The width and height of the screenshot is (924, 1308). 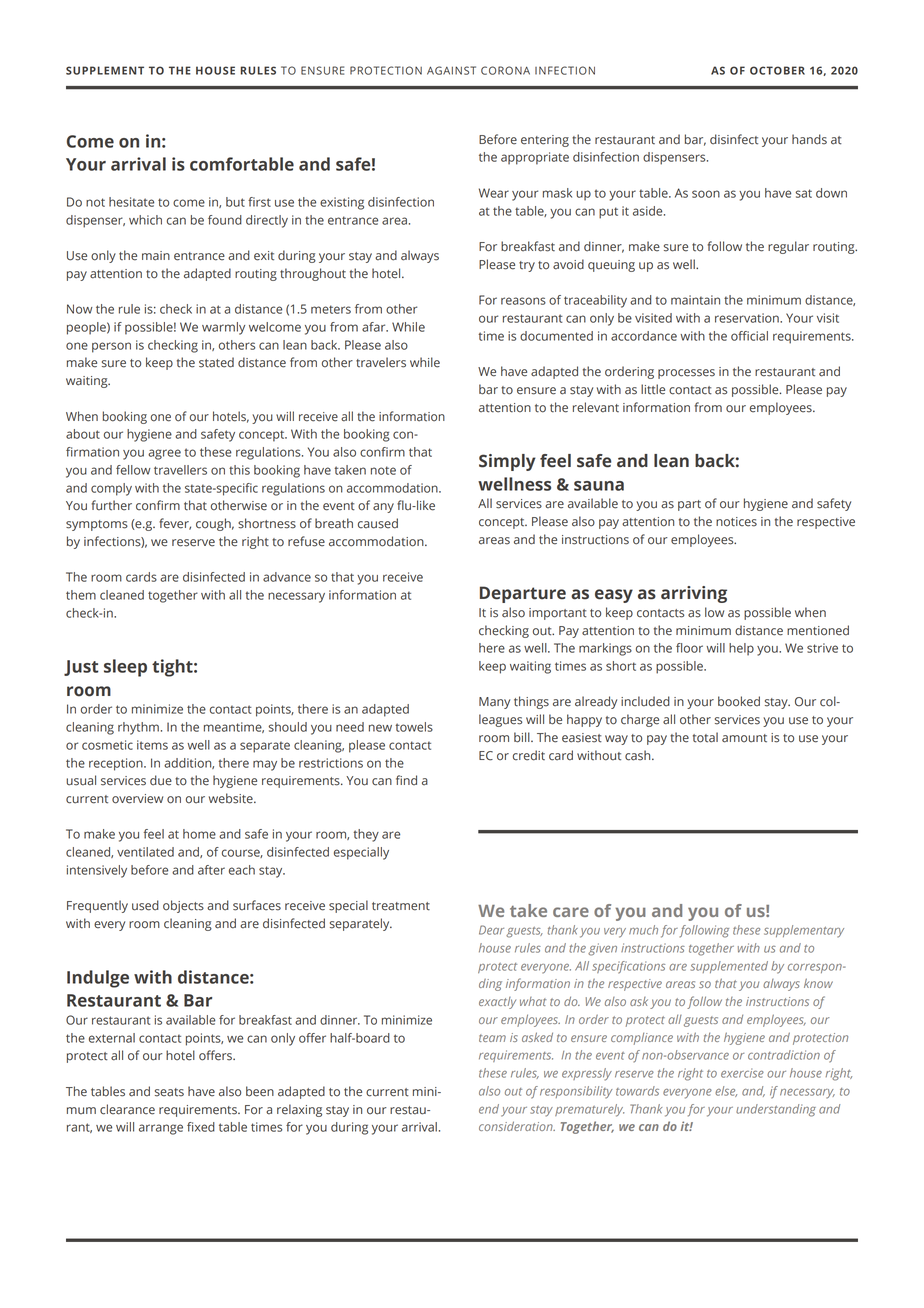 I want to click on agree, so click(x=164, y=454).
